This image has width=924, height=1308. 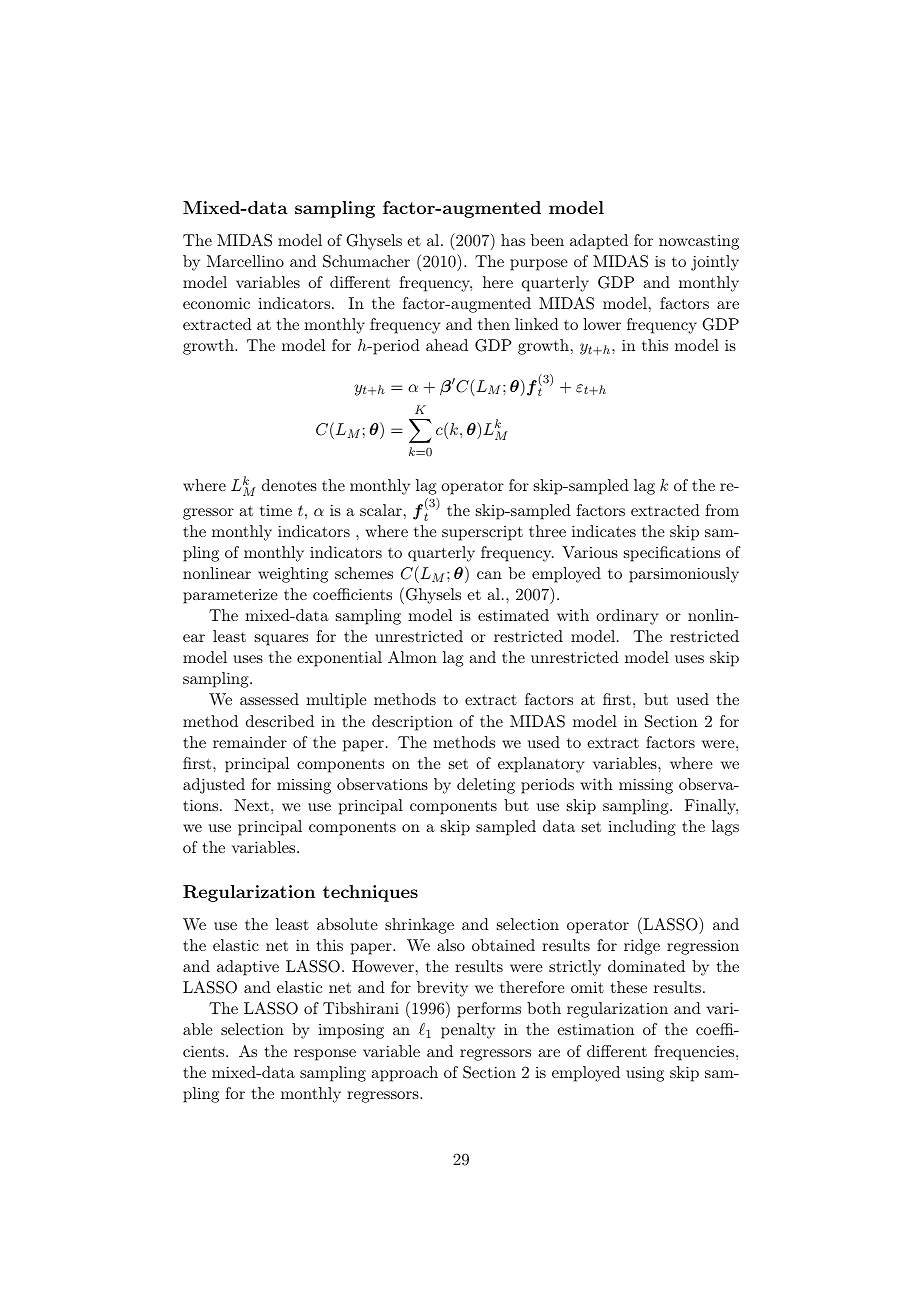 I want to click on estimated, so click(x=513, y=615).
